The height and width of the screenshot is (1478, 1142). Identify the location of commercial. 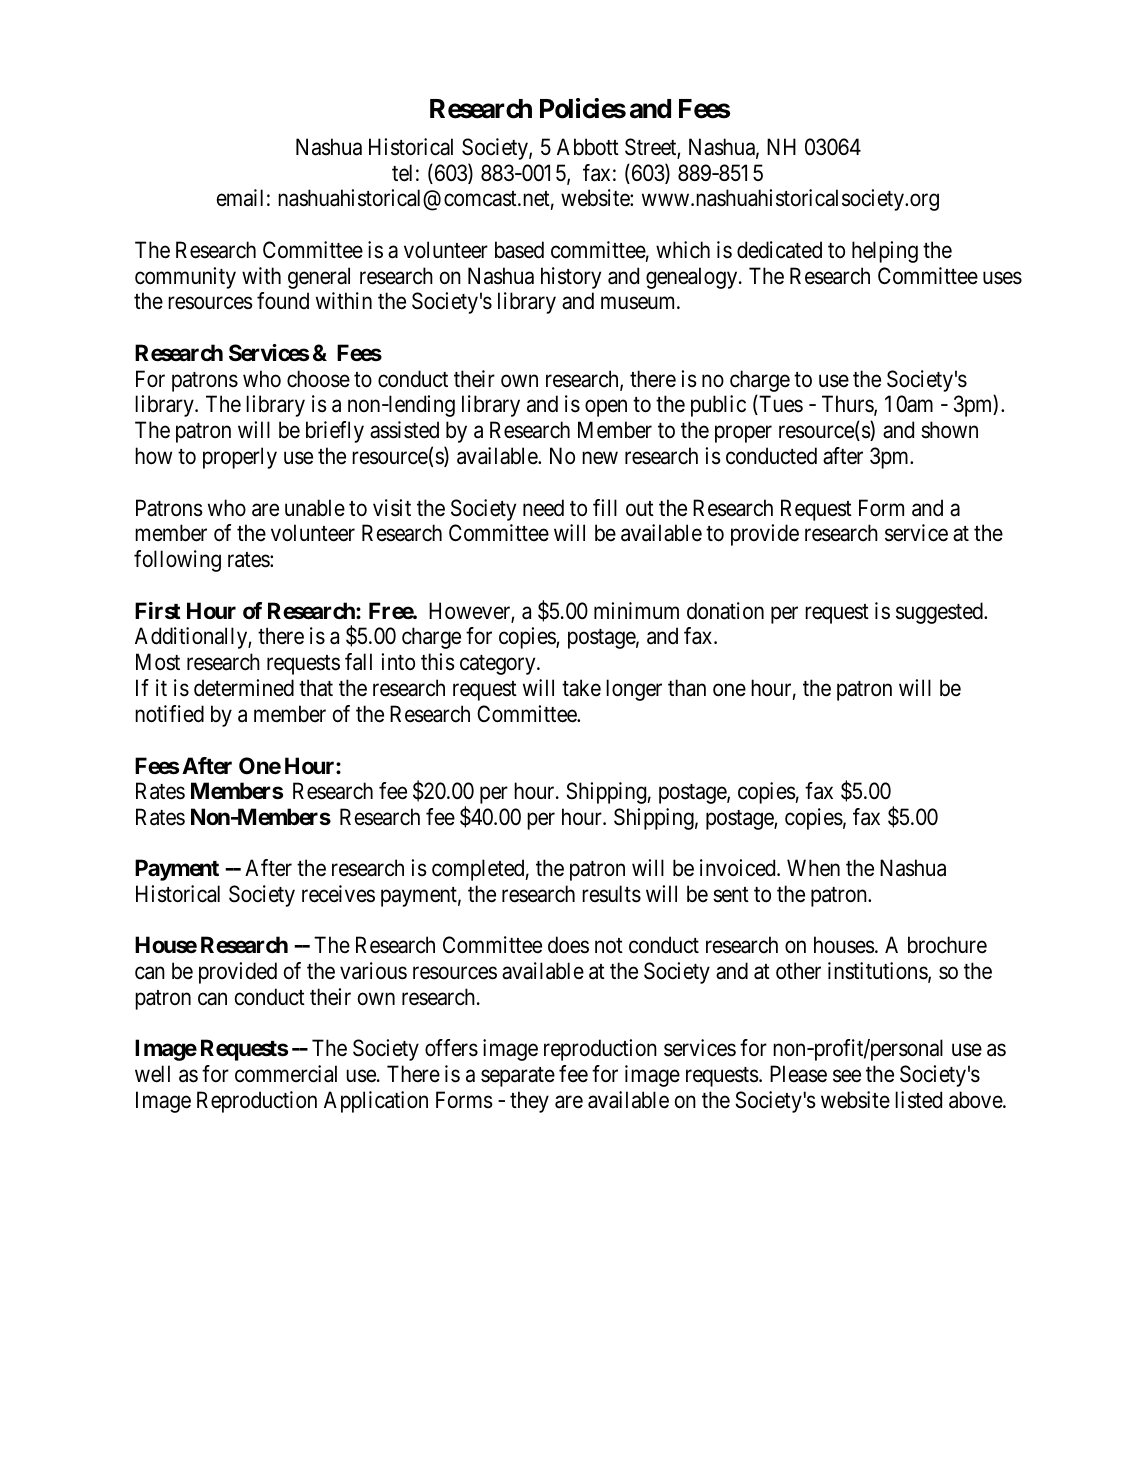
(286, 1074).
